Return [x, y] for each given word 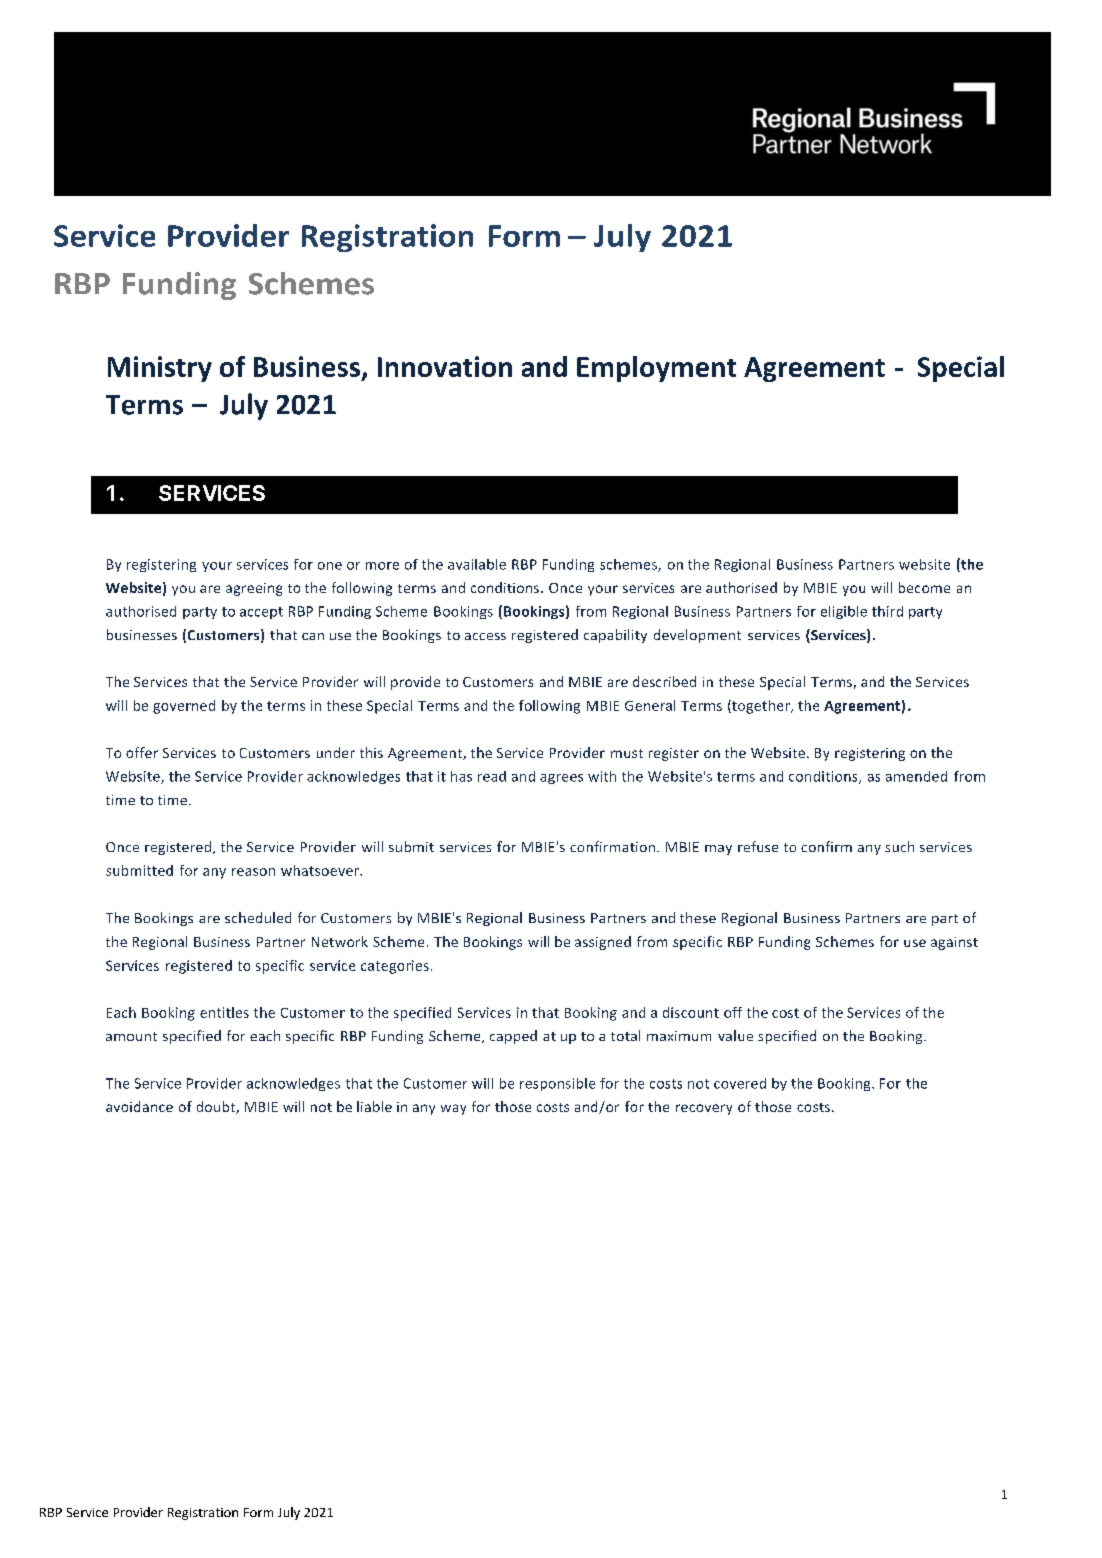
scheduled [258, 917]
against [954, 943]
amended [916, 776]
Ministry [160, 369]
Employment [656, 369]
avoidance [139, 1106]
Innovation [445, 366]
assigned [603, 943]
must [627, 753]
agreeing [254, 589]
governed [184, 707]
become [924, 587]
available [477, 564]
